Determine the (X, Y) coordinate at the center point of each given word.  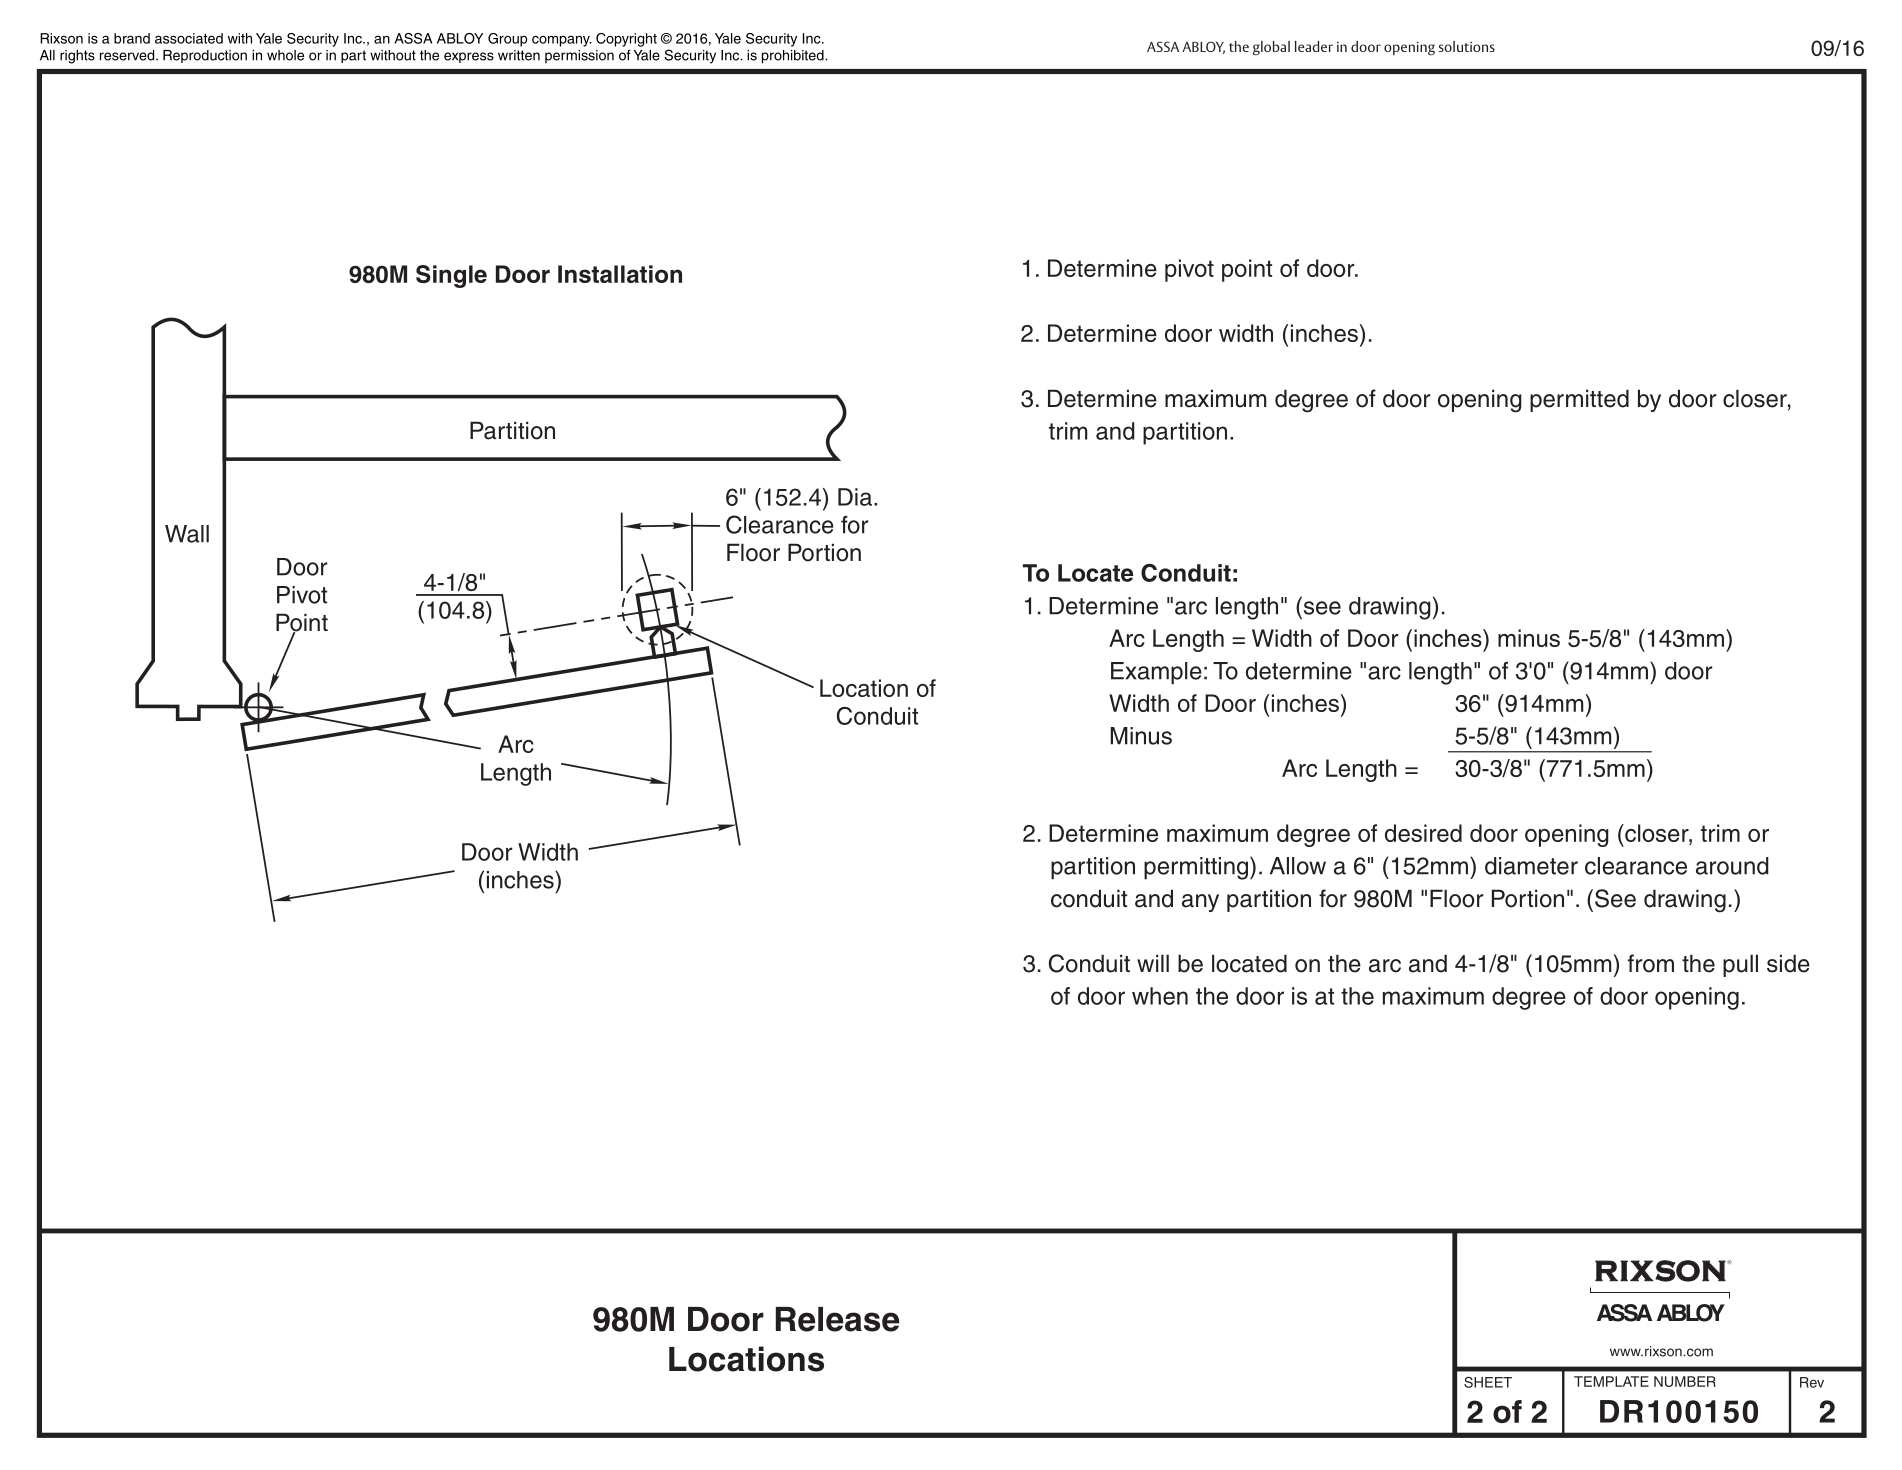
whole (285, 55)
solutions (1467, 46)
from (1651, 963)
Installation (620, 274)
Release (838, 1319)
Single (451, 276)
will (1153, 963)
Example (1156, 673)
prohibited (794, 57)
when (1160, 996)
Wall (187, 534)
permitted (1579, 400)
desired (1423, 833)
